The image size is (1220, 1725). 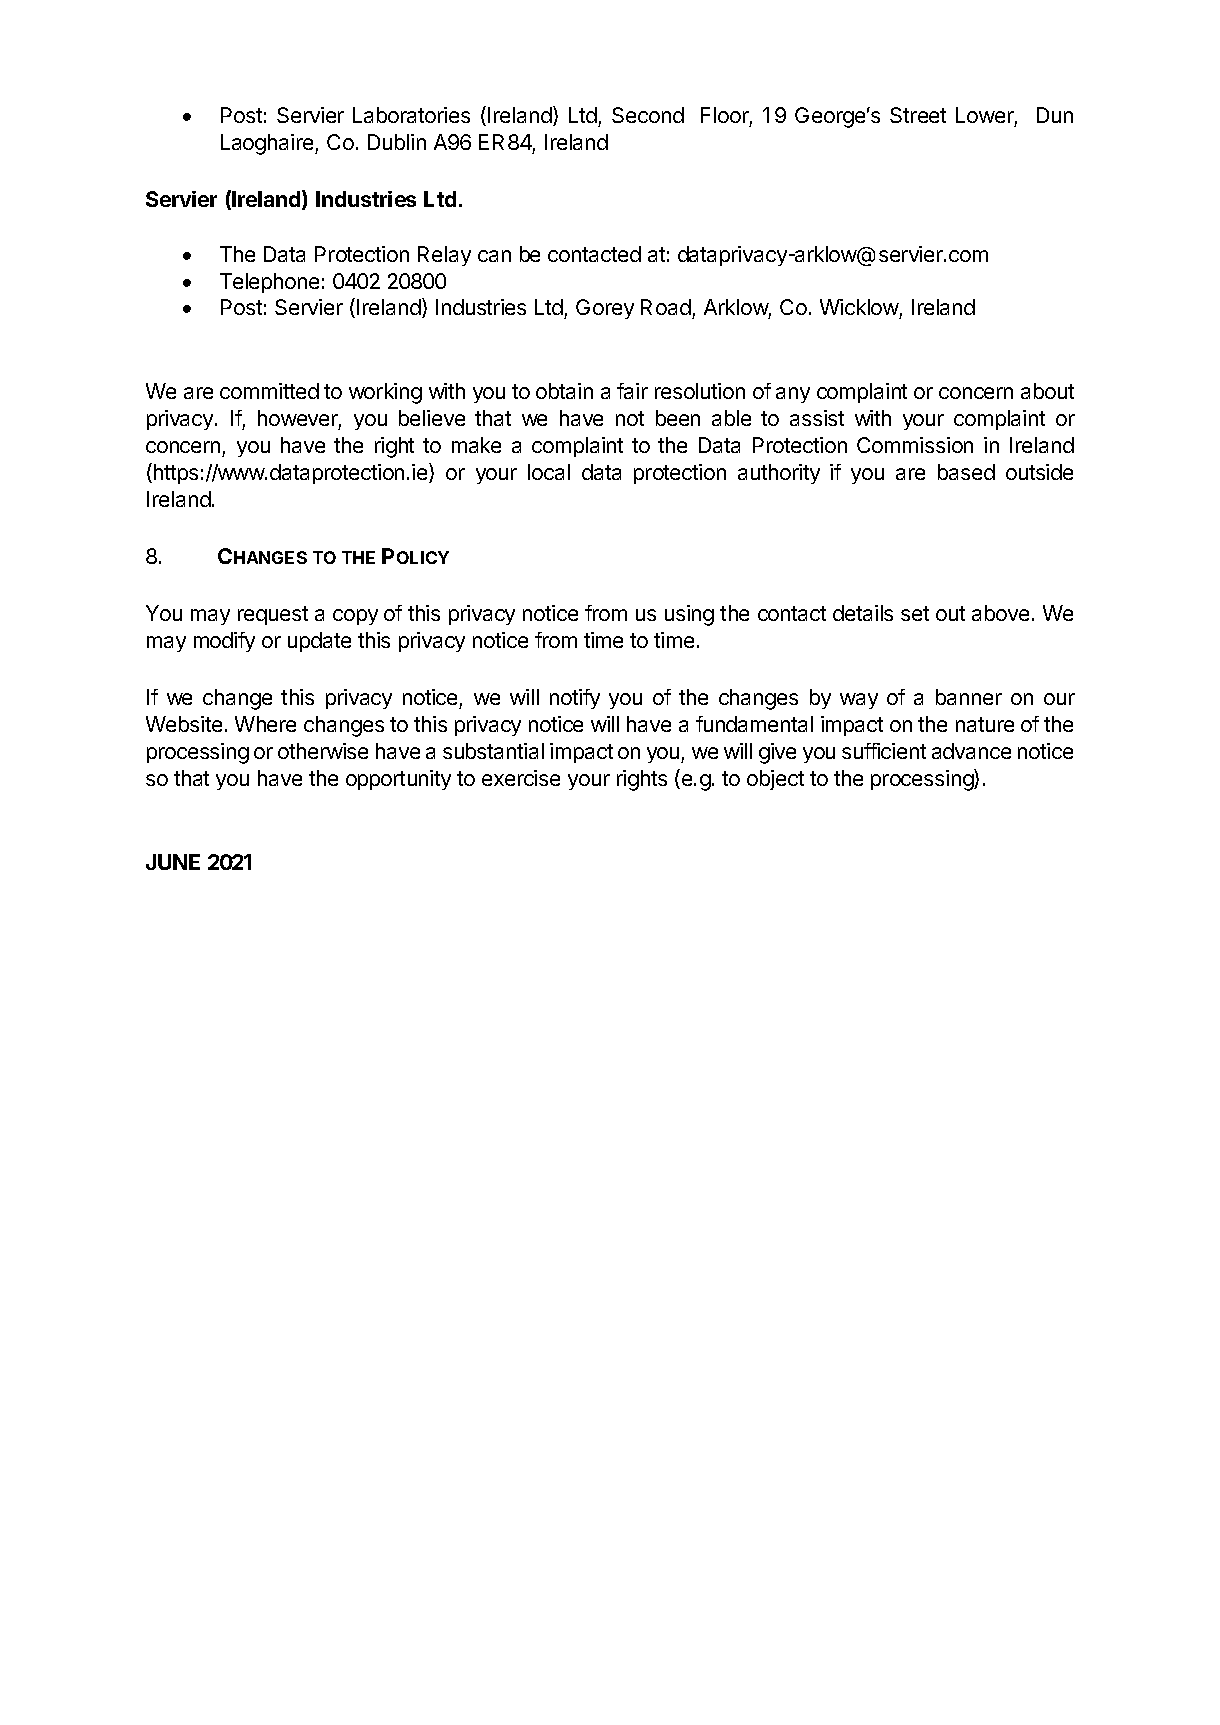 I want to click on Street, so click(x=918, y=115).
